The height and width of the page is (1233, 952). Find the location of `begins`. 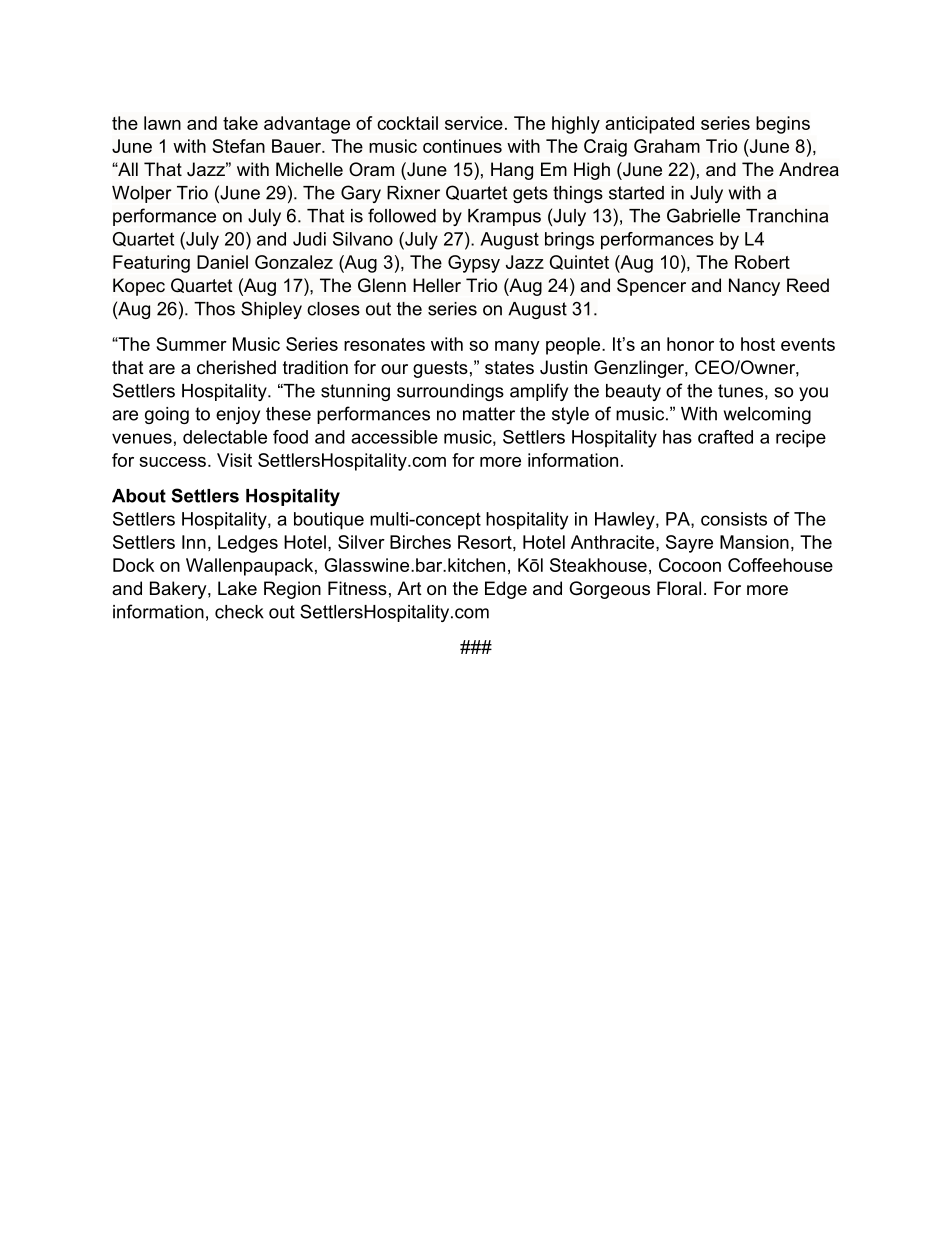

begins is located at coordinates (783, 125).
